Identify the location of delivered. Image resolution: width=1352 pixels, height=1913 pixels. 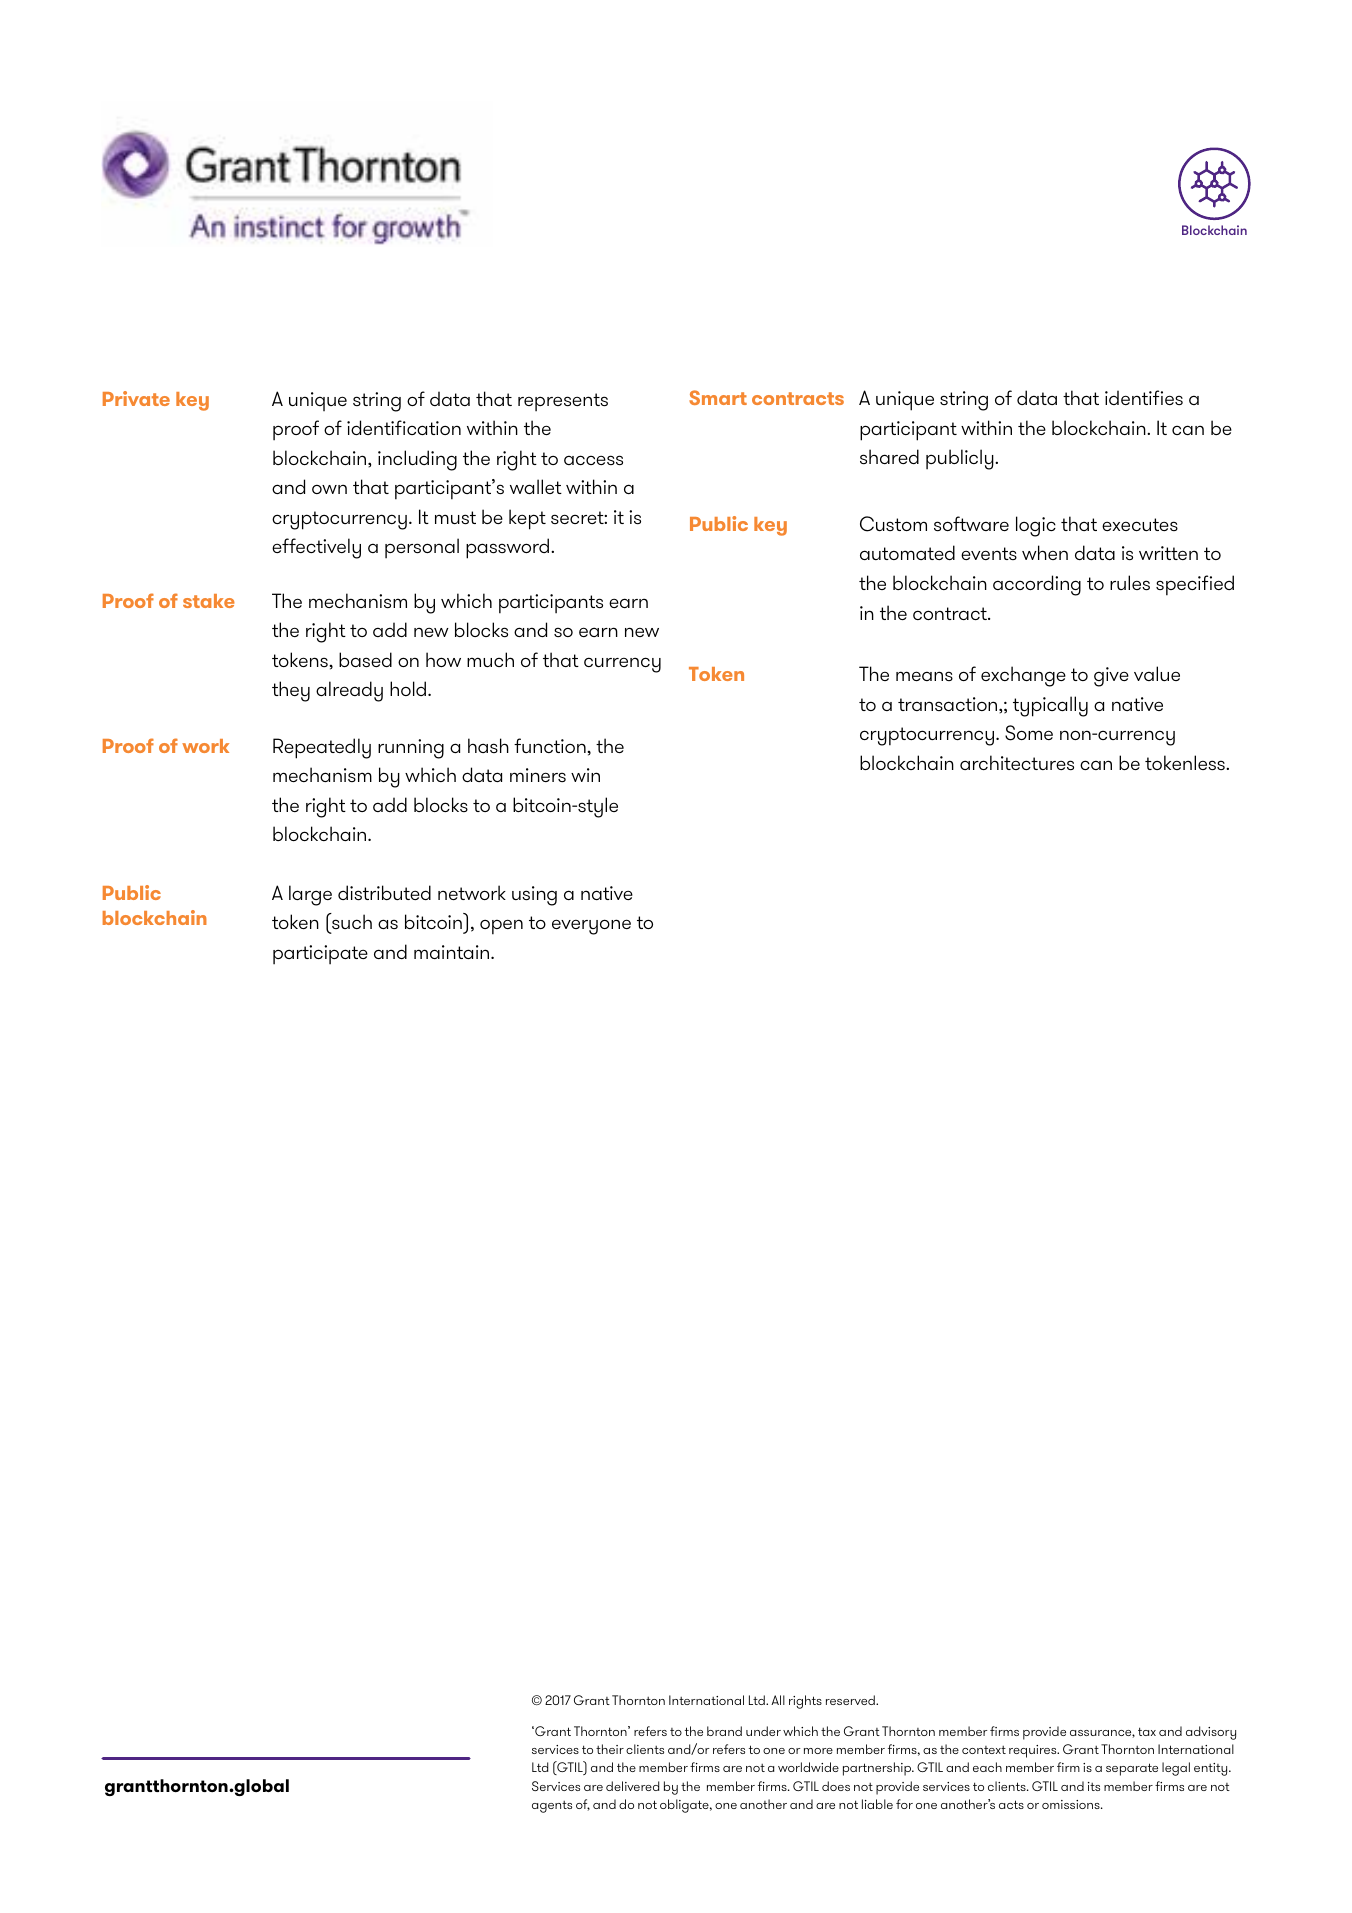
(632, 1786).
